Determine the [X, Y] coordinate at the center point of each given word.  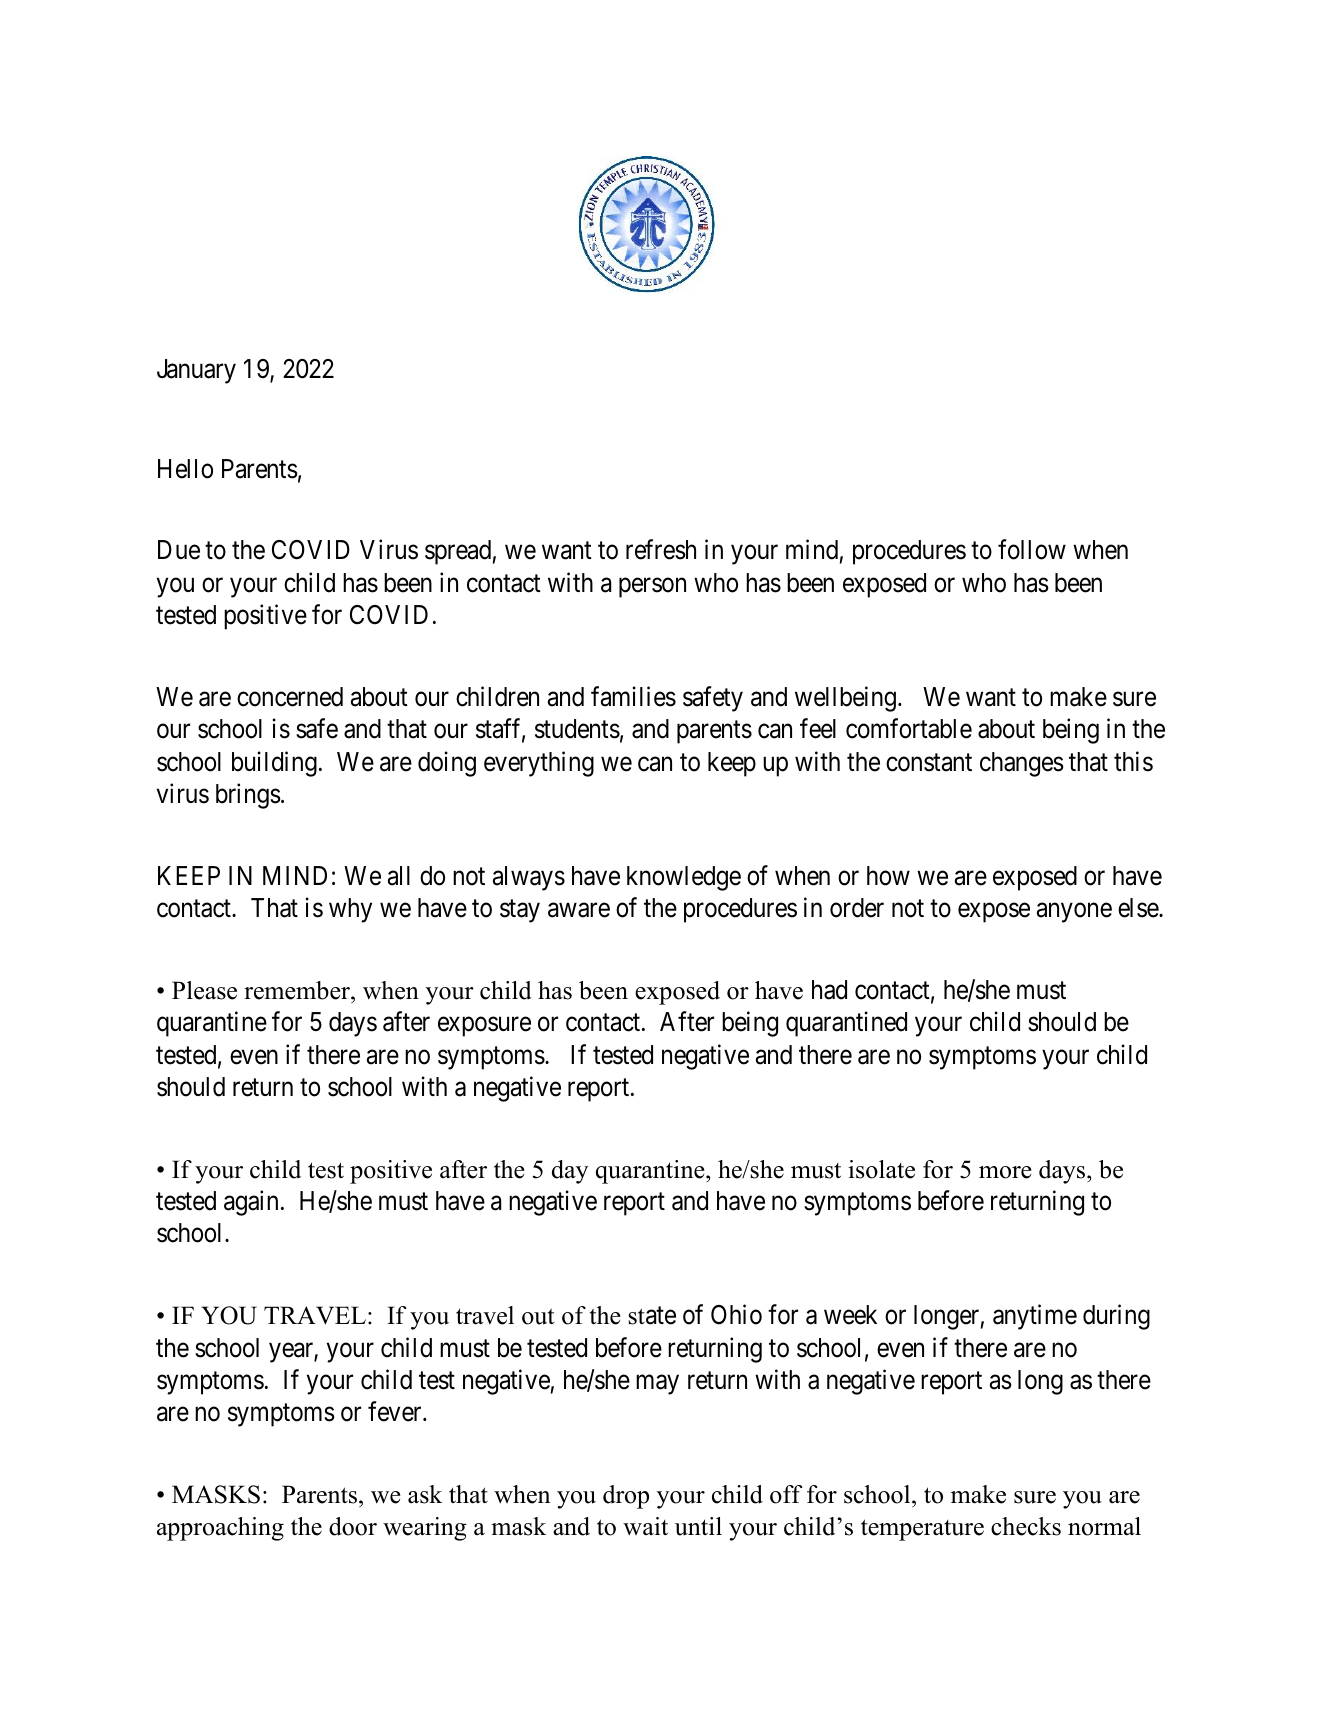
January [196, 371]
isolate [881, 1169]
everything [539, 764]
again [251, 1203]
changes [1022, 764]
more [1005, 1172]
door [353, 1526]
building [274, 764]
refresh [661, 550]
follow [1032, 550]
